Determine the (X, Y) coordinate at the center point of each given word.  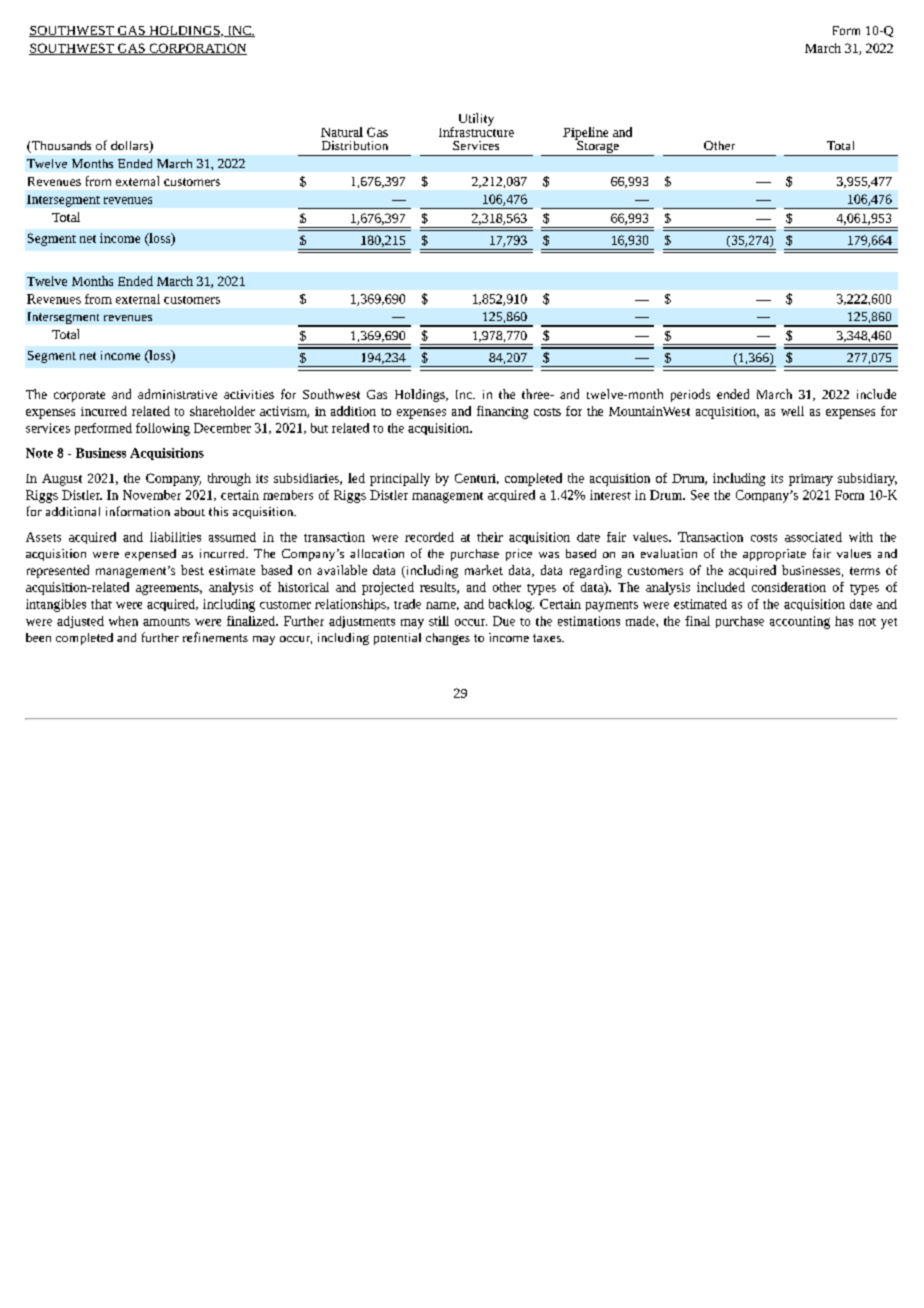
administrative (177, 394)
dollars (131, 147)
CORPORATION (197, 49)
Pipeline (585, 134)
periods (690, 395)
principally (400, 479)
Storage (598, 147)
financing (502, 412)
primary (811, 480)
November (152, 495)
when (123, 621)
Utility (476, 119)
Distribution (355, 145)
